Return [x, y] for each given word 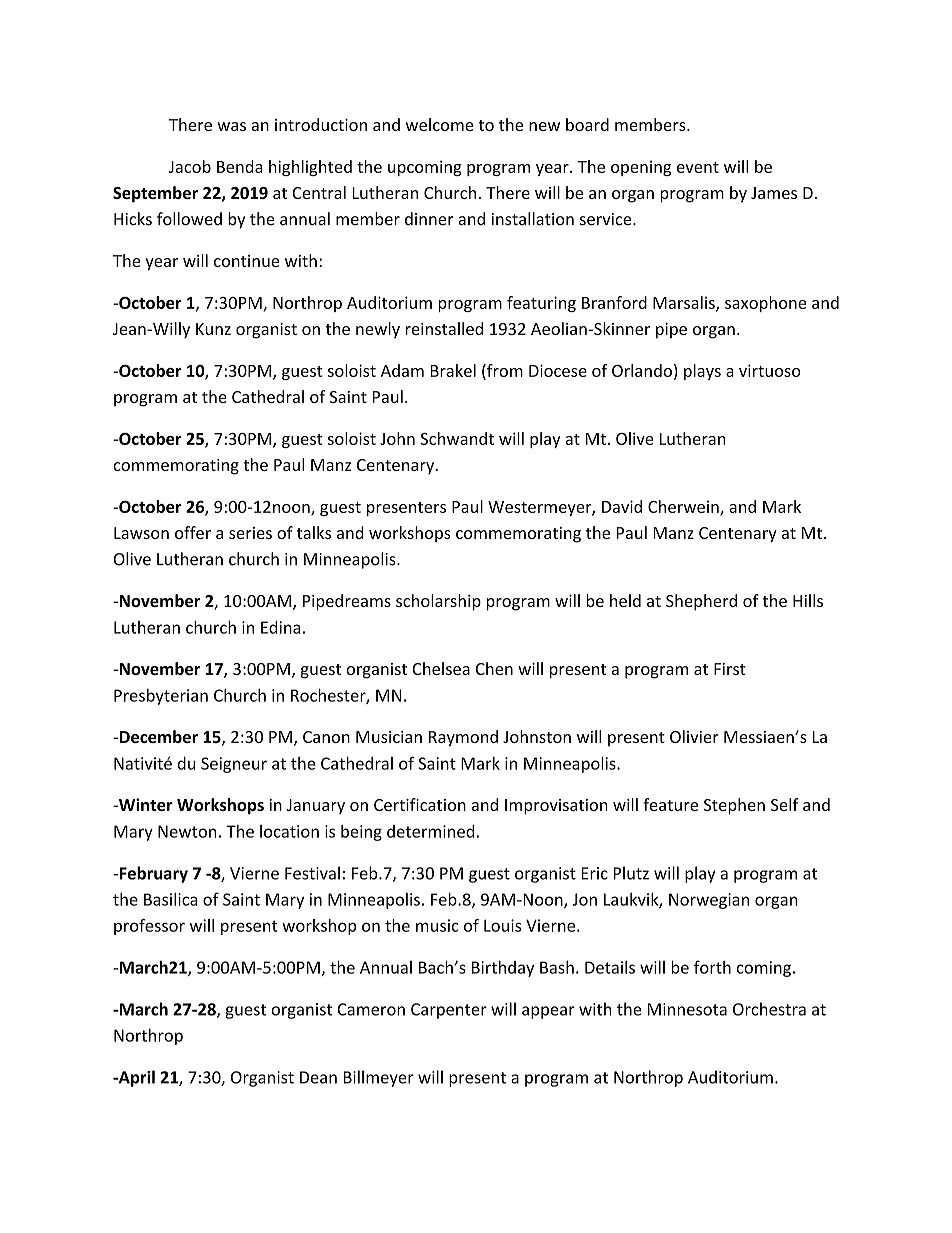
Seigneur [234, 765]
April [135, 1078]
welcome [439, 124]
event [698, 167]
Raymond [463, 738]
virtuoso [770, 370]
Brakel [453, 370]
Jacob [190, 166]
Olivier [694, 736]
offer [193, 532]
